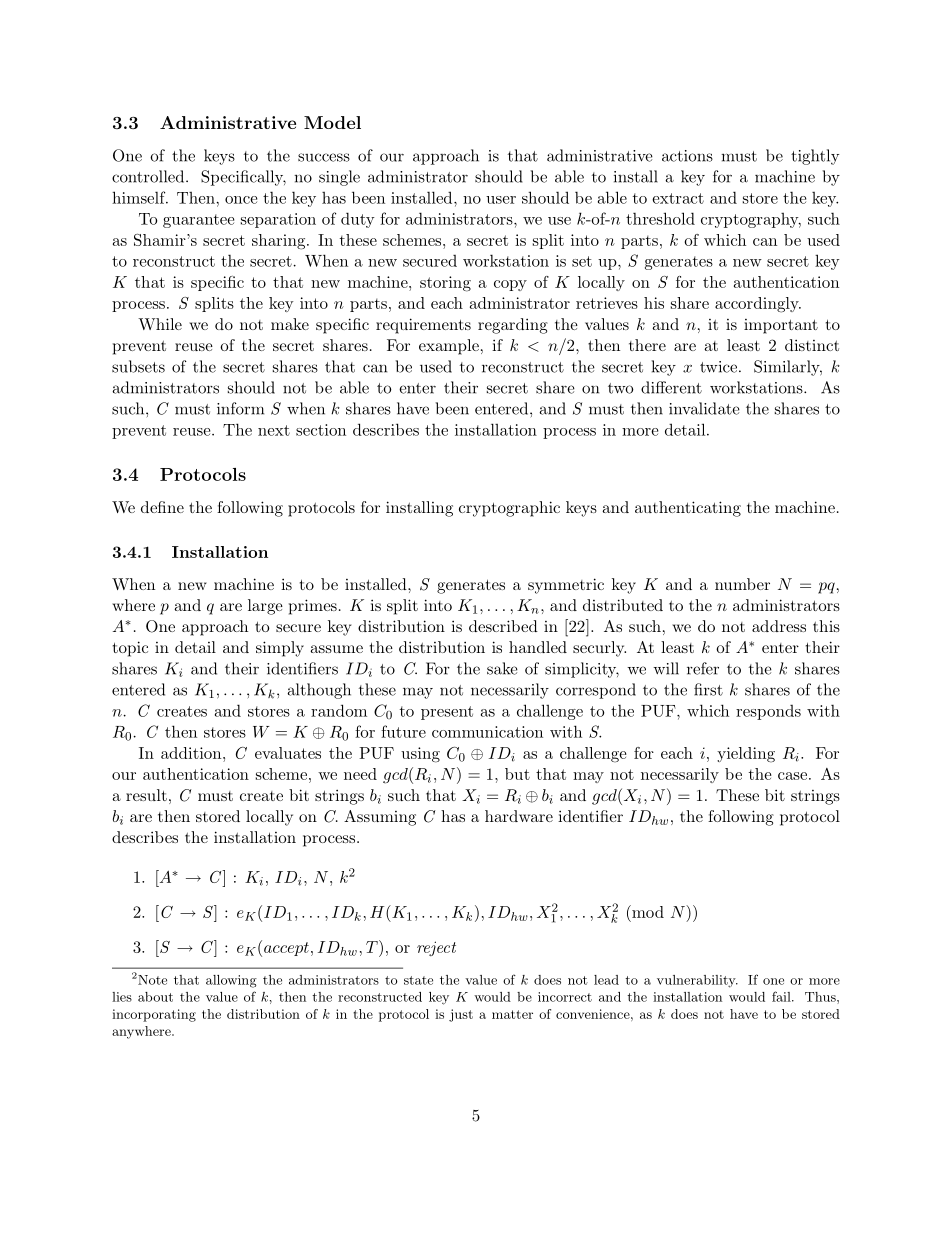  I want to click on controlled, so click(149, 176).
